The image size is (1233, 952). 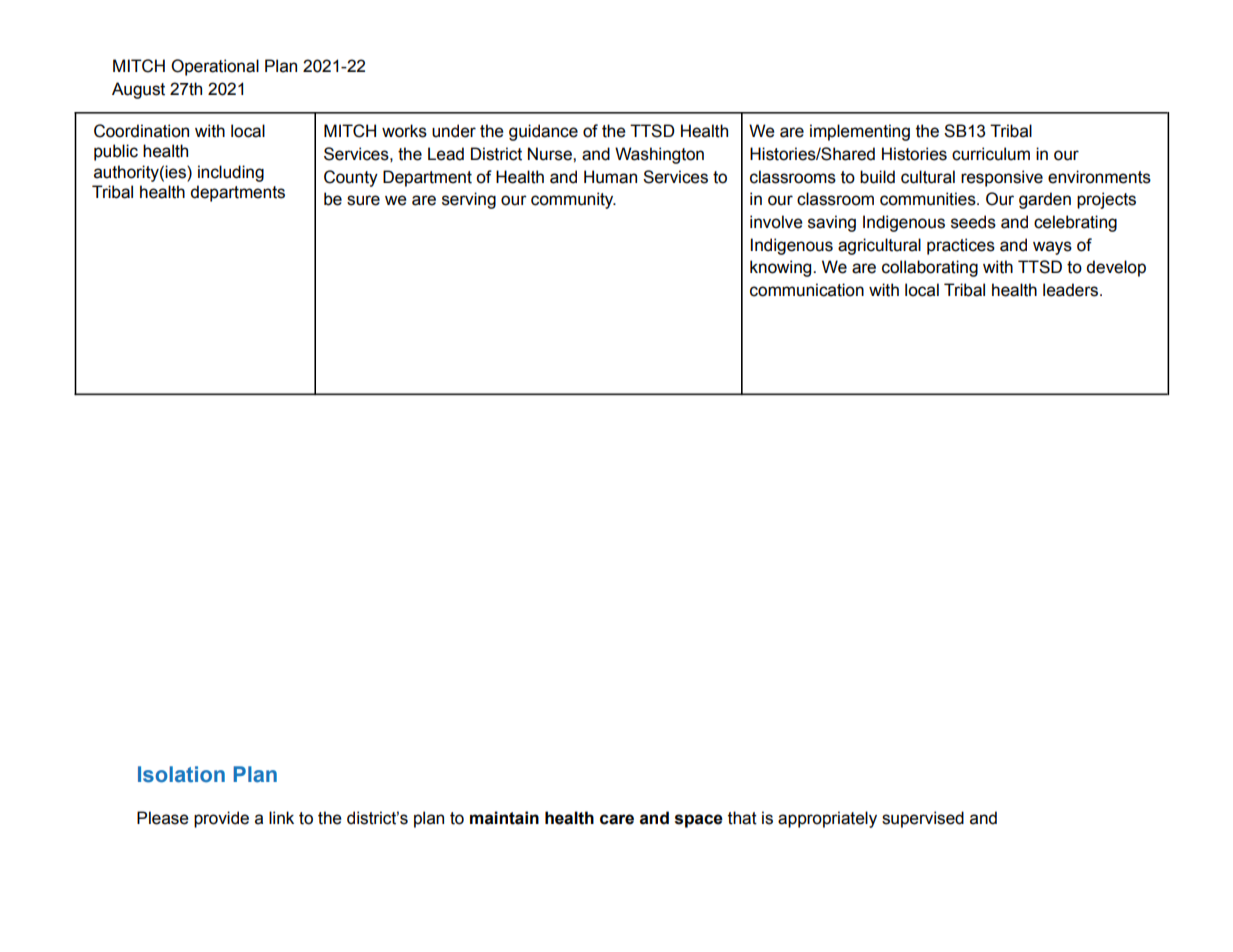 I want to click on sure, so click(x=363, y=200).
